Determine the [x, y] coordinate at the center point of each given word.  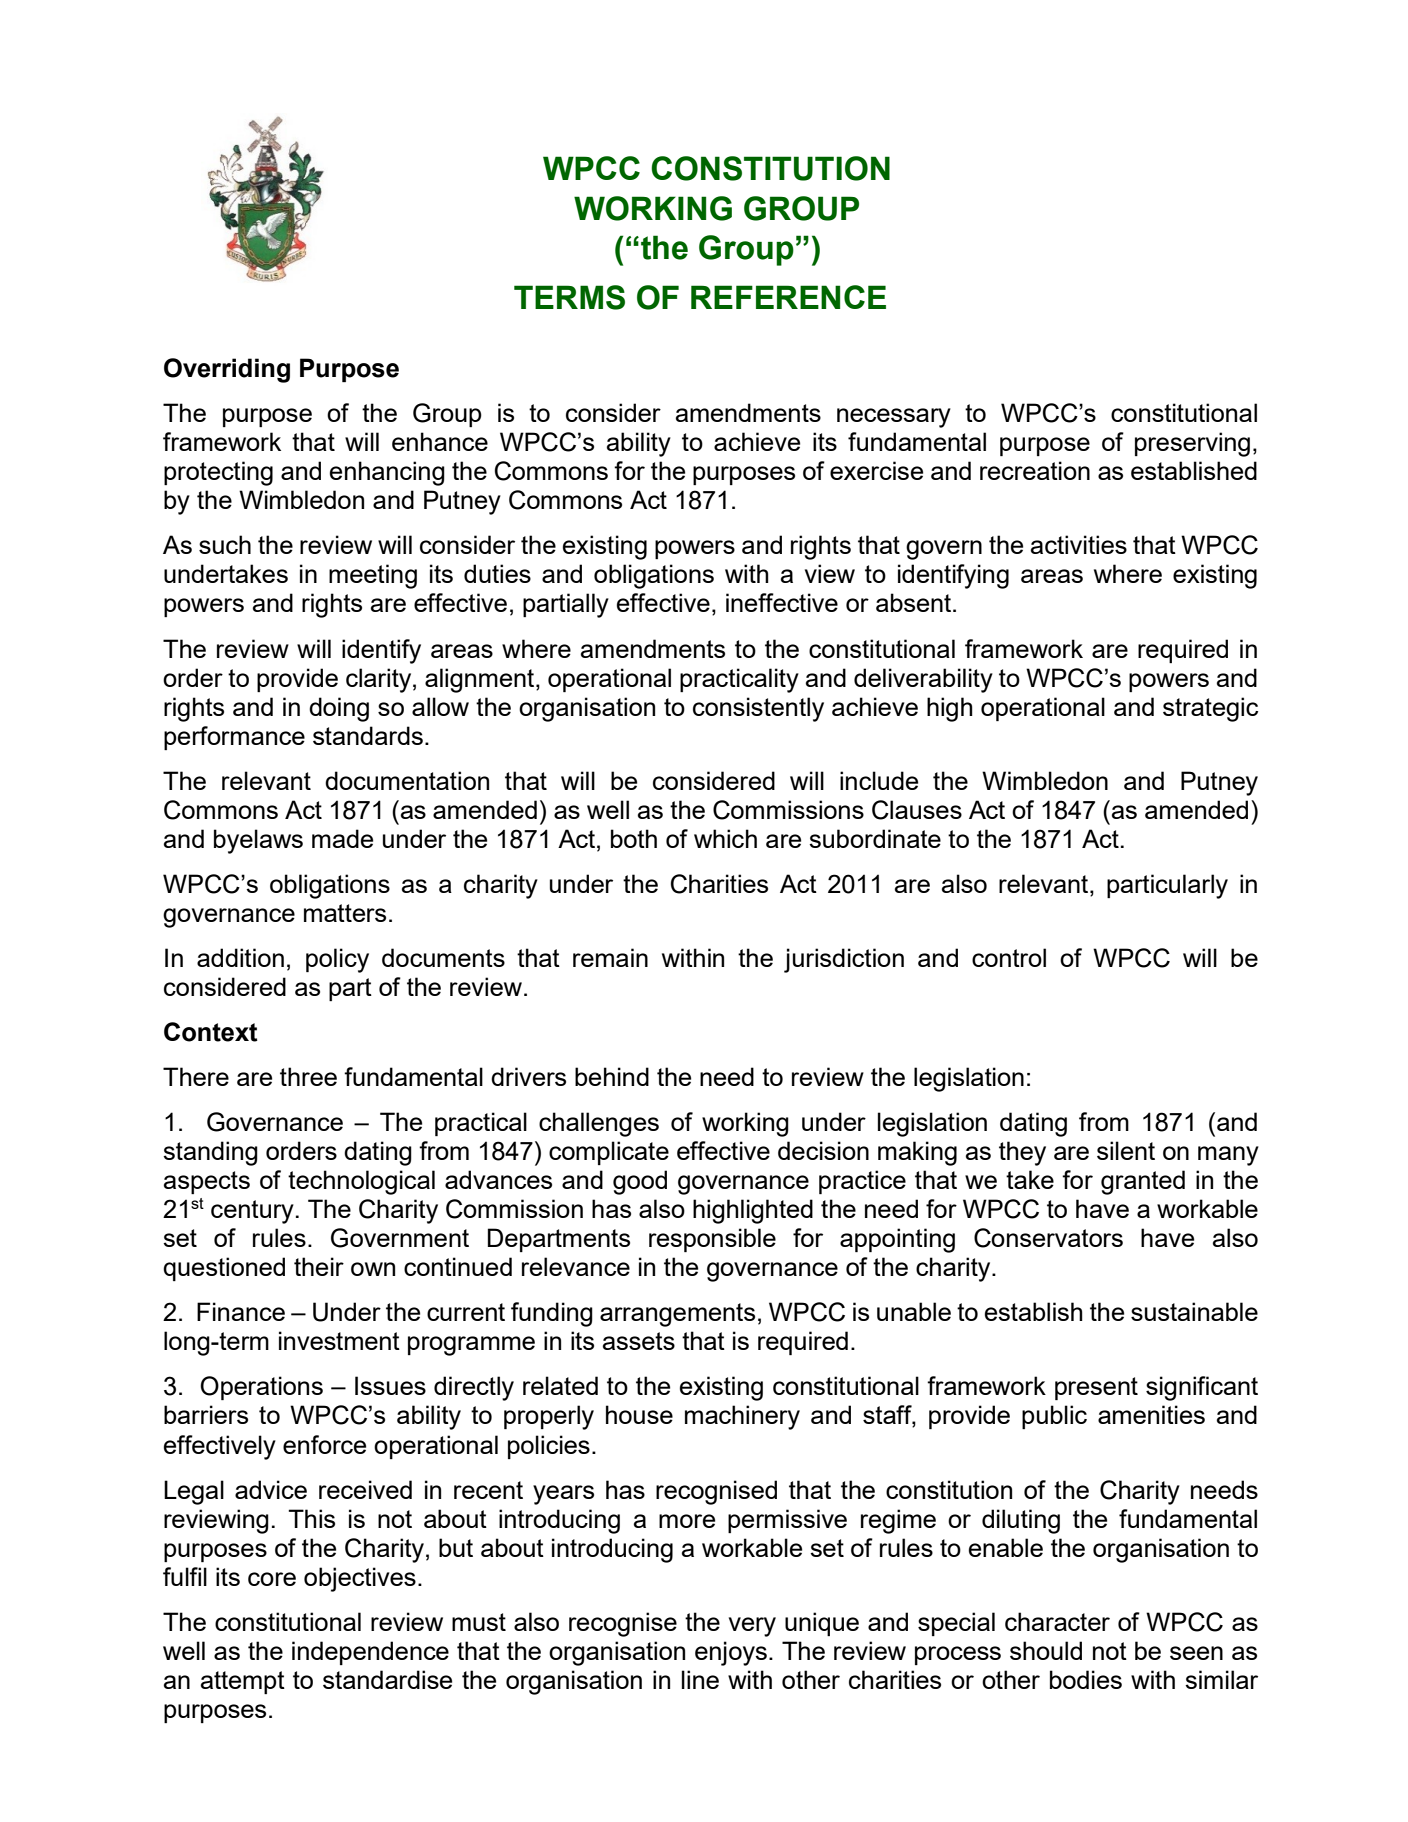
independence [370, 1653]
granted [1143, 1182]
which [725, 838]
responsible [712, 1240]
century [252, 1212]
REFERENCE [788, 297]
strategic [1210, 709]
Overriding [227, 370]
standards [368, 735]
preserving [1192, 444]
